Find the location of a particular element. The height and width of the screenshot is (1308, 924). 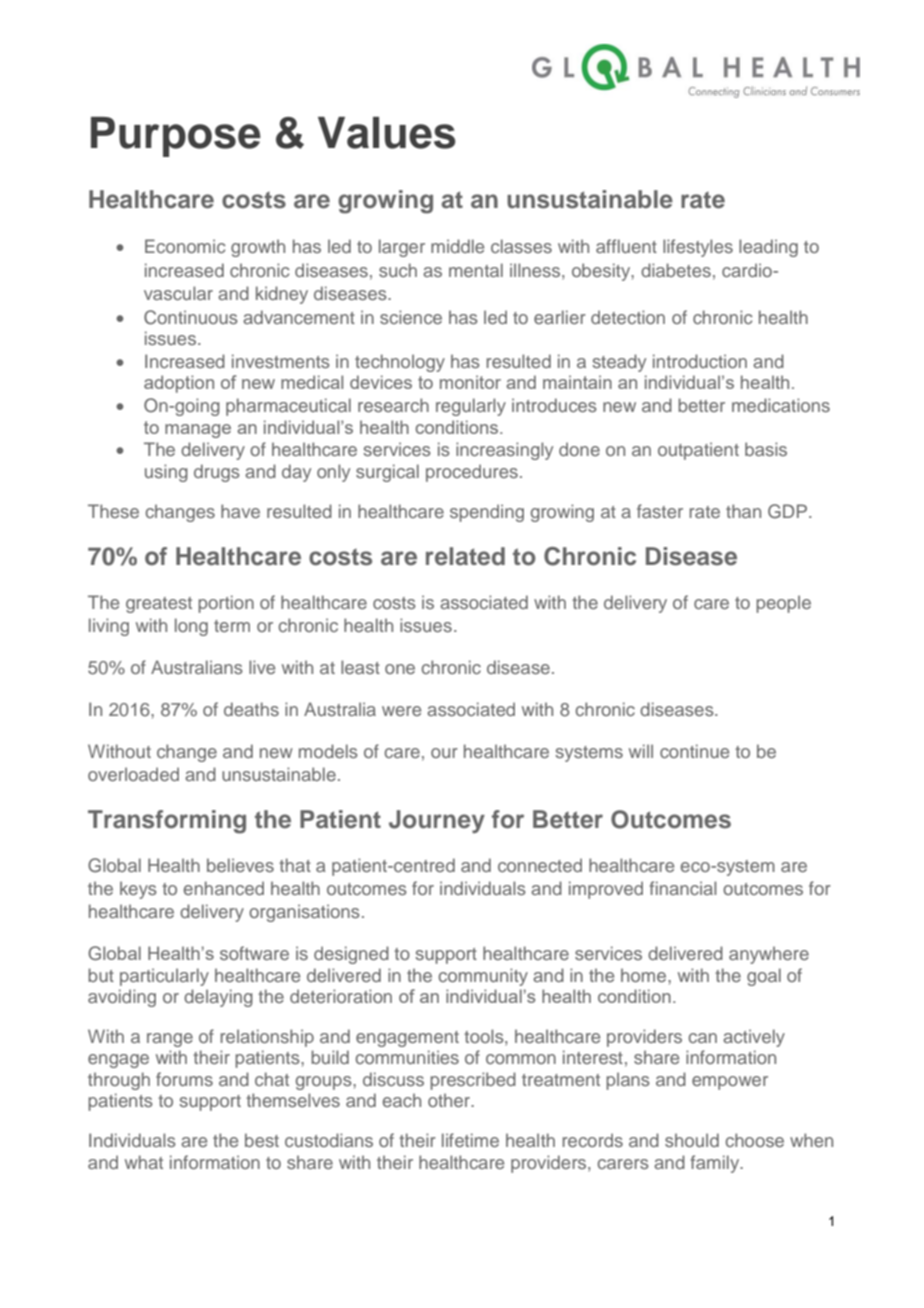

medications is located at coordinates (781, 405).
